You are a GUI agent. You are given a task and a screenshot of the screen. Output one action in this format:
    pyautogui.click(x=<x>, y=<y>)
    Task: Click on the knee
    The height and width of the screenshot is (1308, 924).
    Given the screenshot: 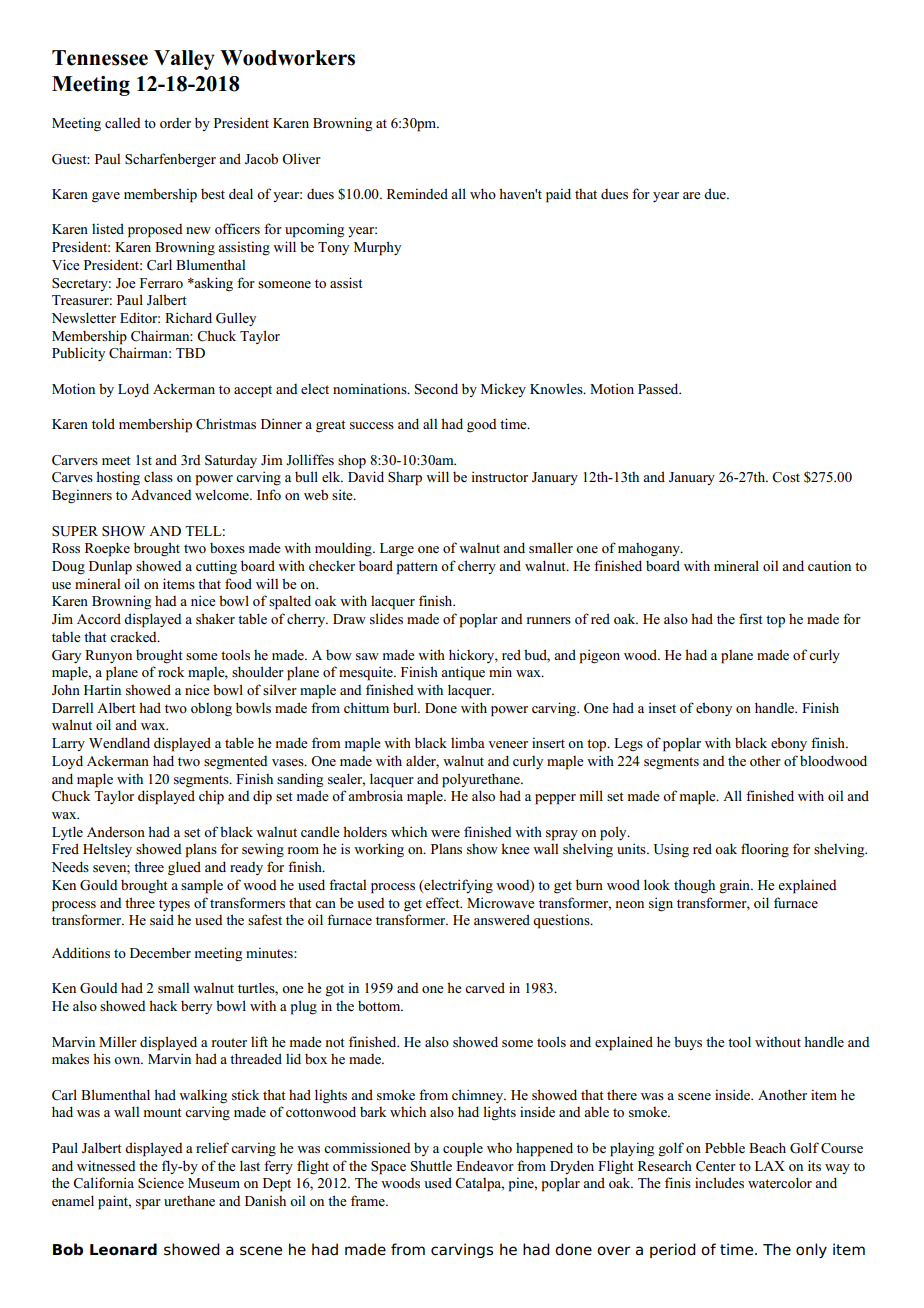 What is the action you would take?
    pyautogui.click(x=515, y=849)
